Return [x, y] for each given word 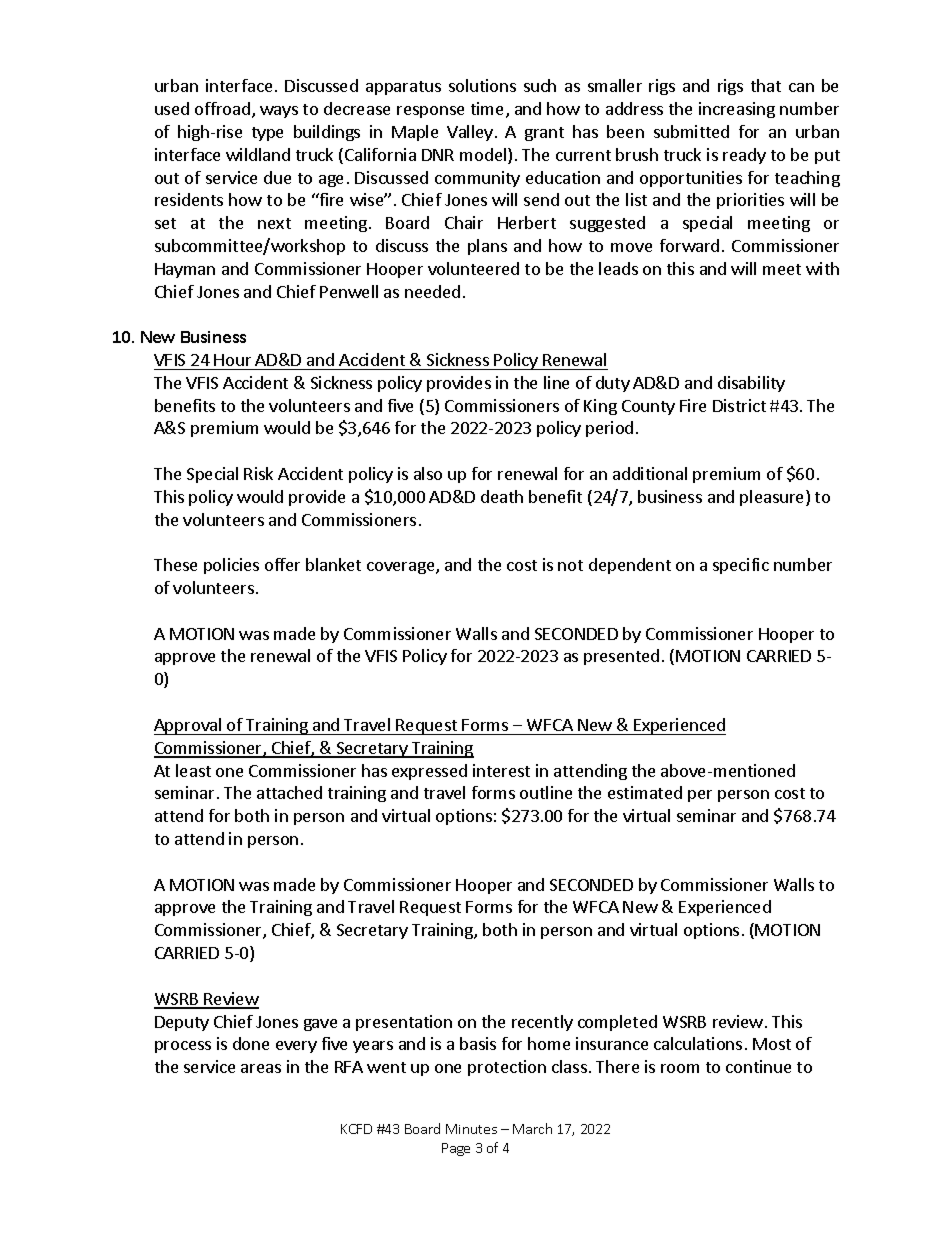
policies [231, 566]
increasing [737, 110]
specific [741, 566]
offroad [222, 108]
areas [261, 1068]
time [487, 108]
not [570, 565]
